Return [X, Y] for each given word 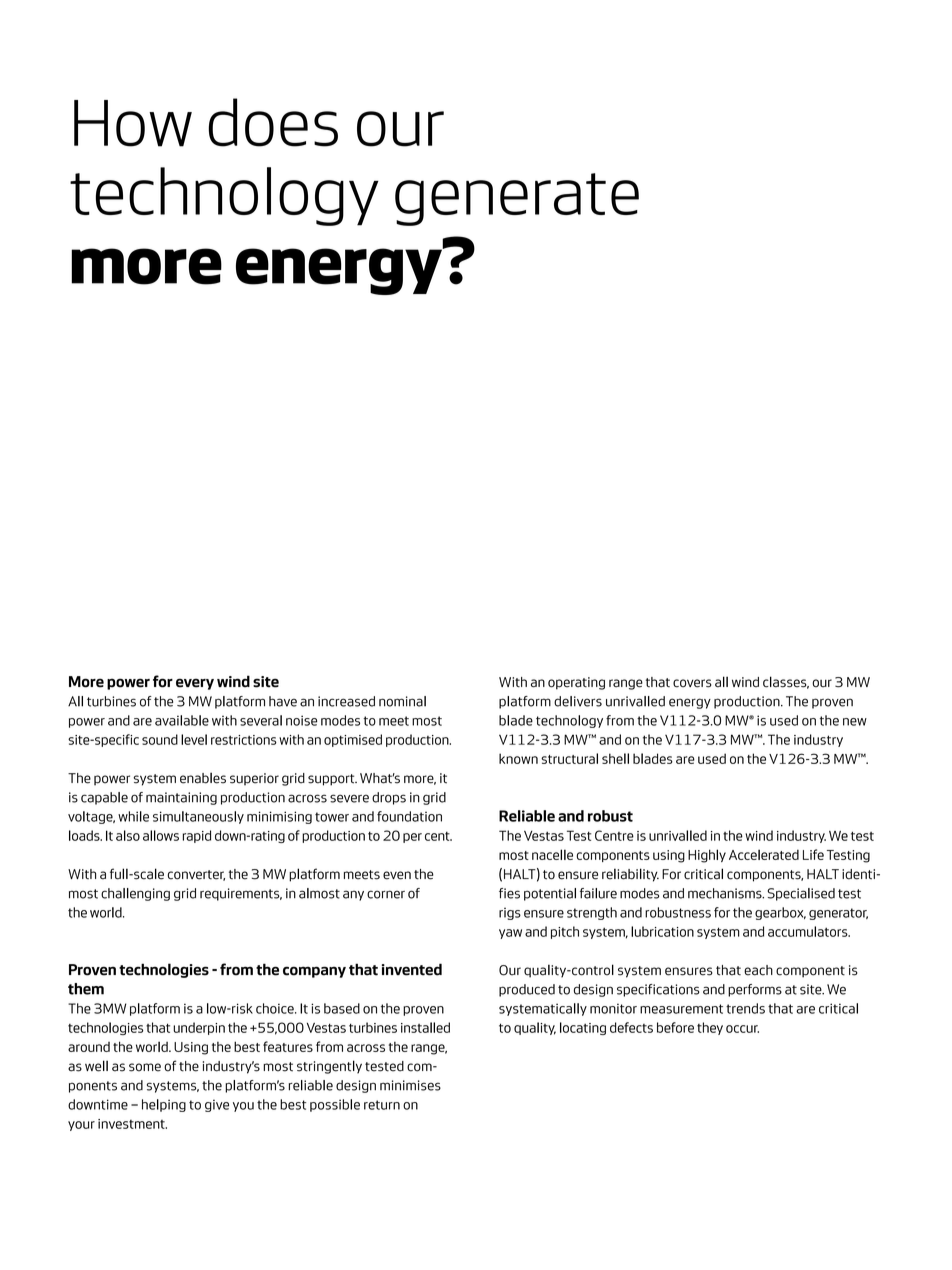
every [195, 684]
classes [786, 682]
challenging [135, 894]
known [518, 758]
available [182, 720]
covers [692, 683]
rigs [510, 914]
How [133, 123]
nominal [402, 701]
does [273, 122]
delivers [578, 701]
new [855, 722]
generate [517, 199]
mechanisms [726, 893]
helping [164, 1105]
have [283, 701]
